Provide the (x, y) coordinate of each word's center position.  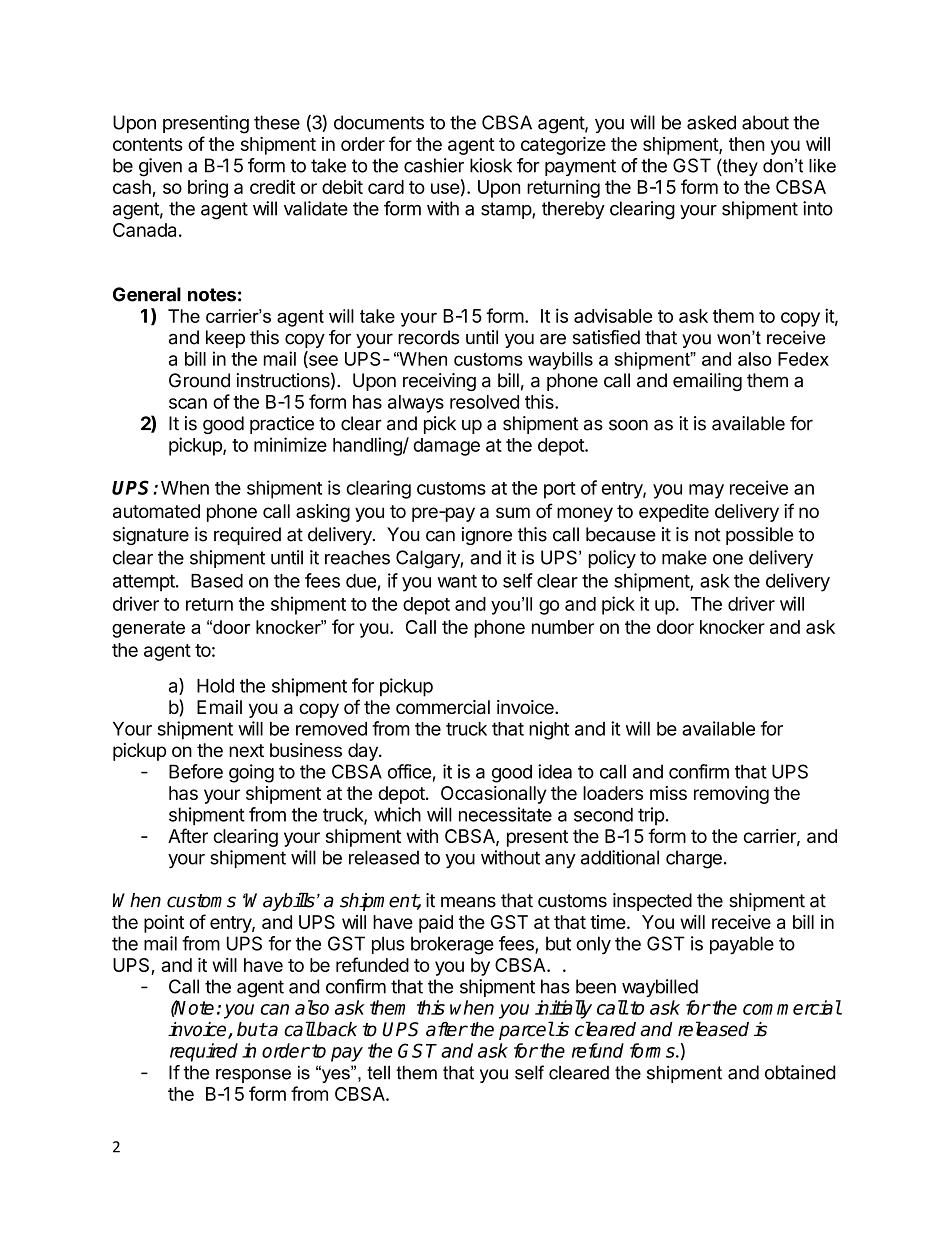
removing (731, 795)
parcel (526, 1030)
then (747, 144)
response (253, 1076)
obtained (800, 1072)
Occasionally (493, 795)
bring (208, 188)
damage (446, 447)
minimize (290, 444)
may (706, 491)
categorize (563, 146)
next (246, 750)
